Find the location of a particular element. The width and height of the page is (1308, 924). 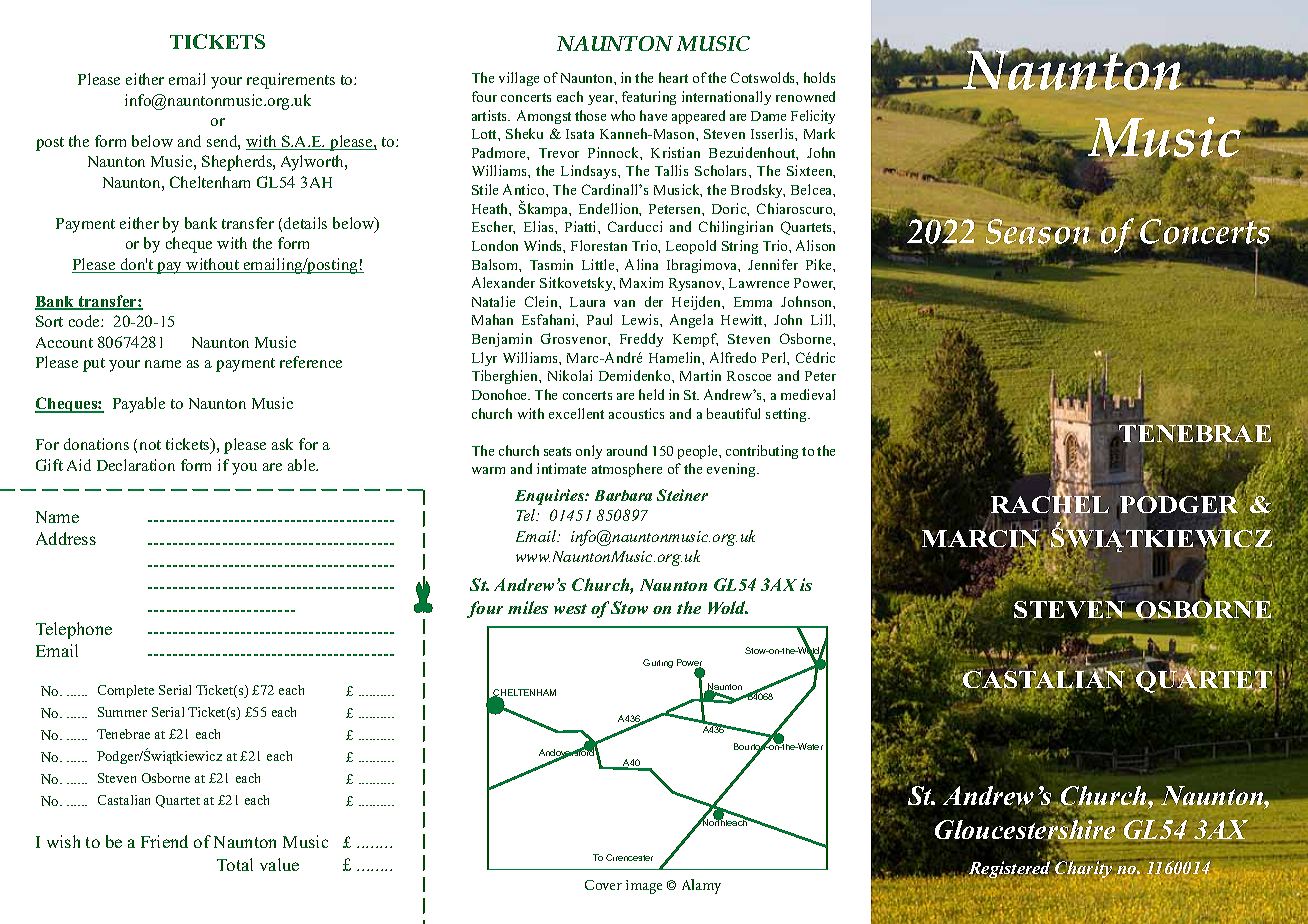

those is located at coordinates (590, 115).
